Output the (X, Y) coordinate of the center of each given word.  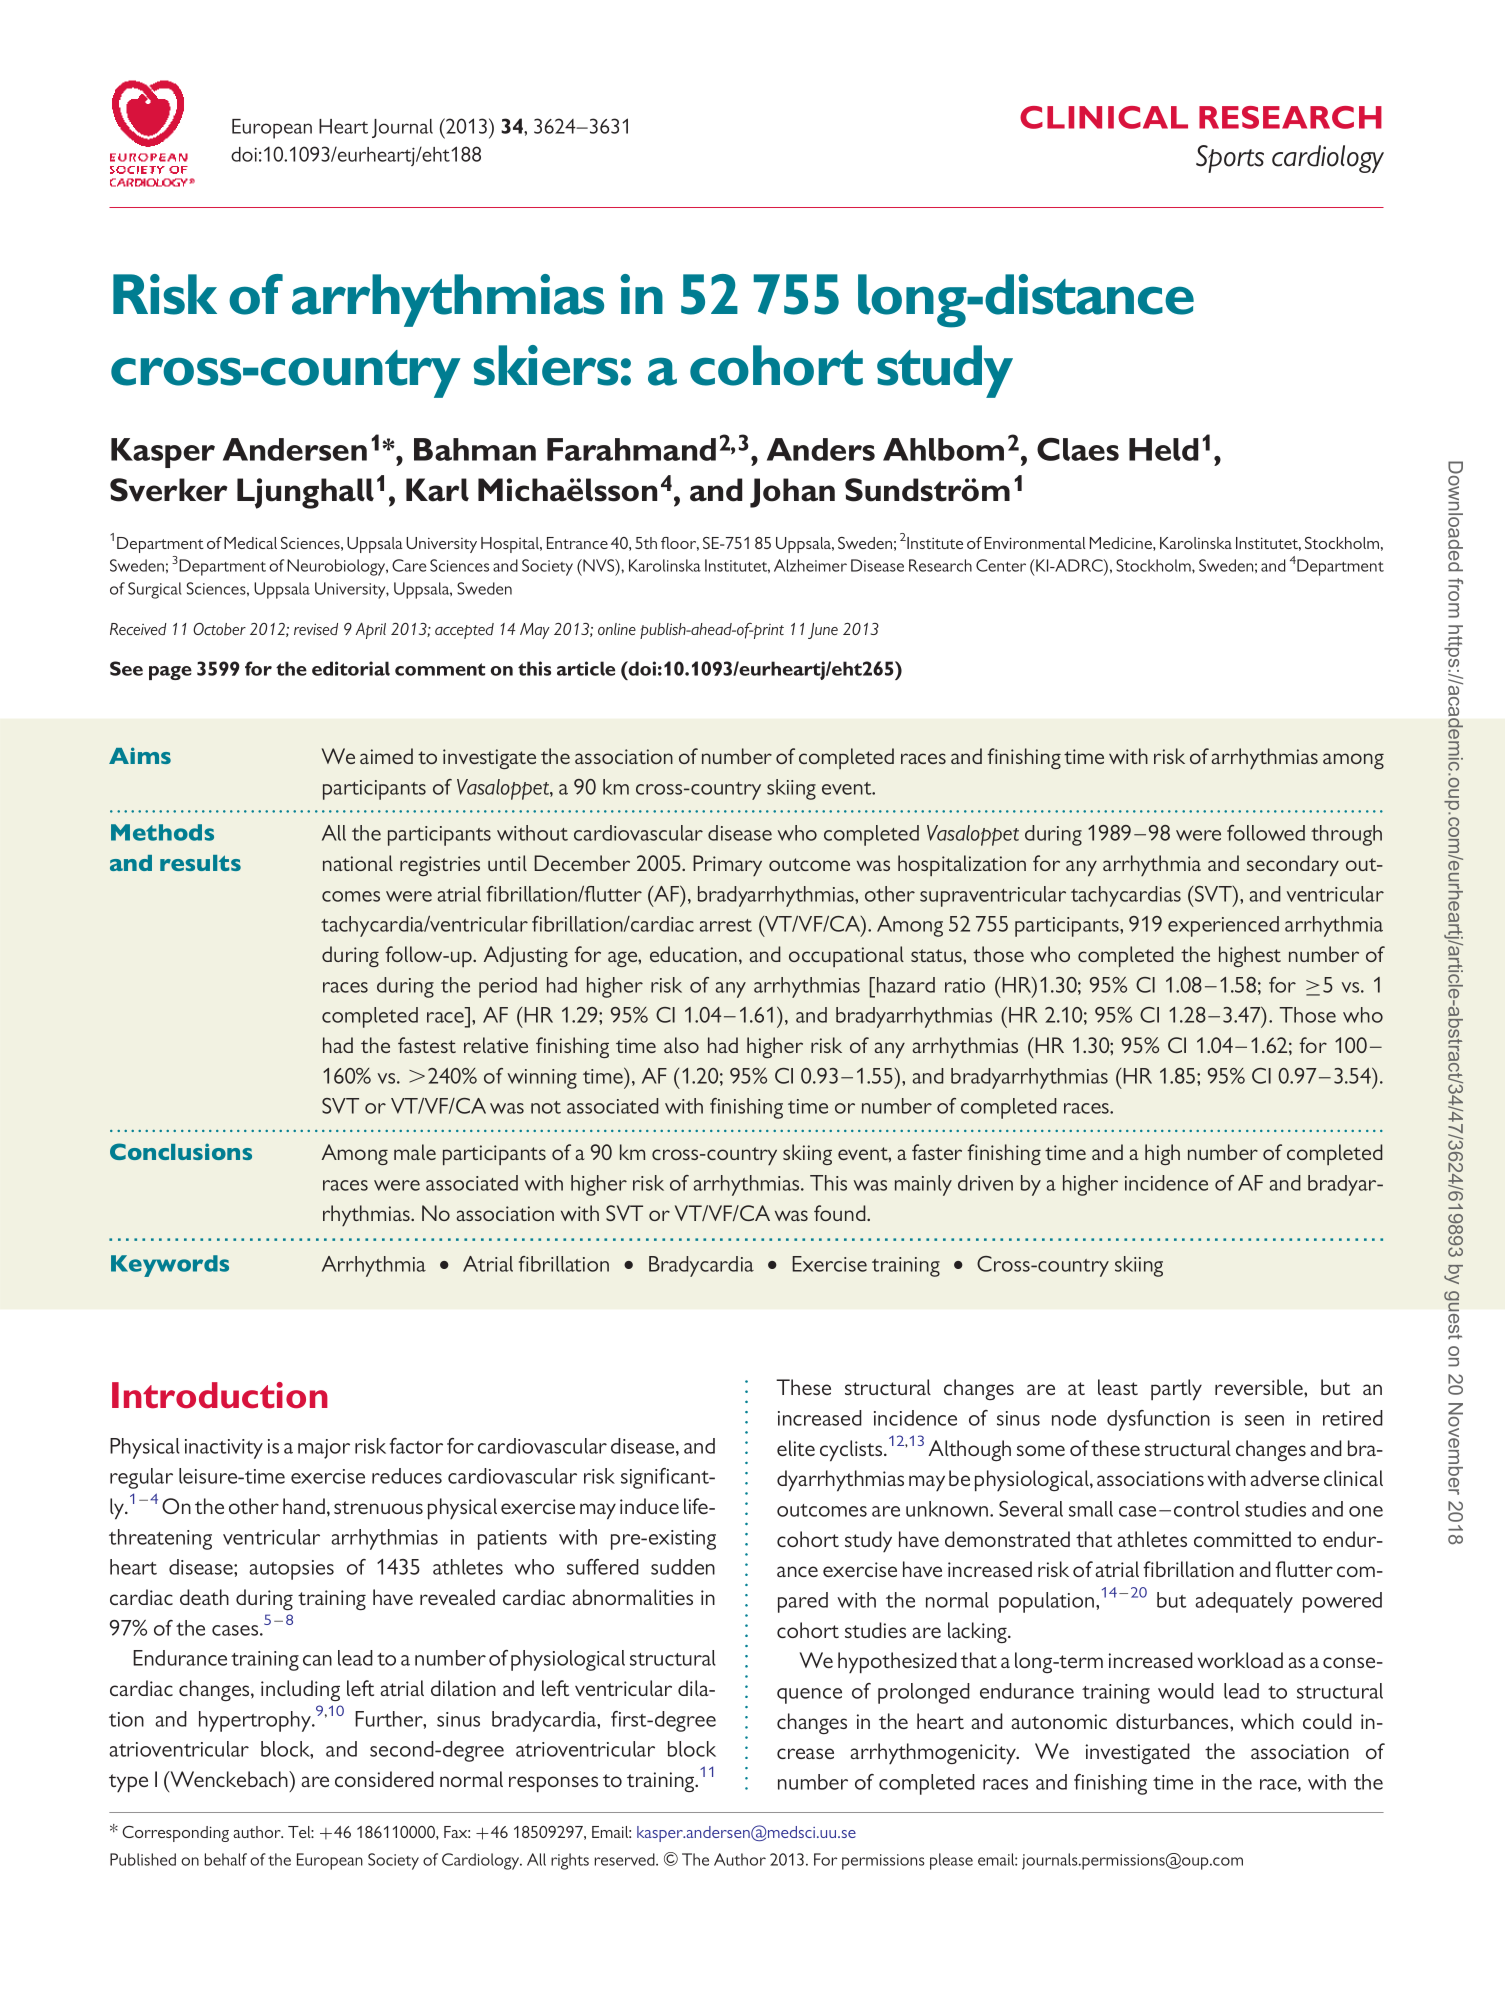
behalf (226, 1859)
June (823, 631)
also (681, 1045)
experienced (1223, 926)
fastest (427, 1045)
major (324, 1449)
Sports (1230, 159)
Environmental (1035, 543)
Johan (792, 493)
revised (316, 629)
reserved (626, 1859)
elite (796, 1448)
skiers (545, 365)
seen (1264, 1420)
